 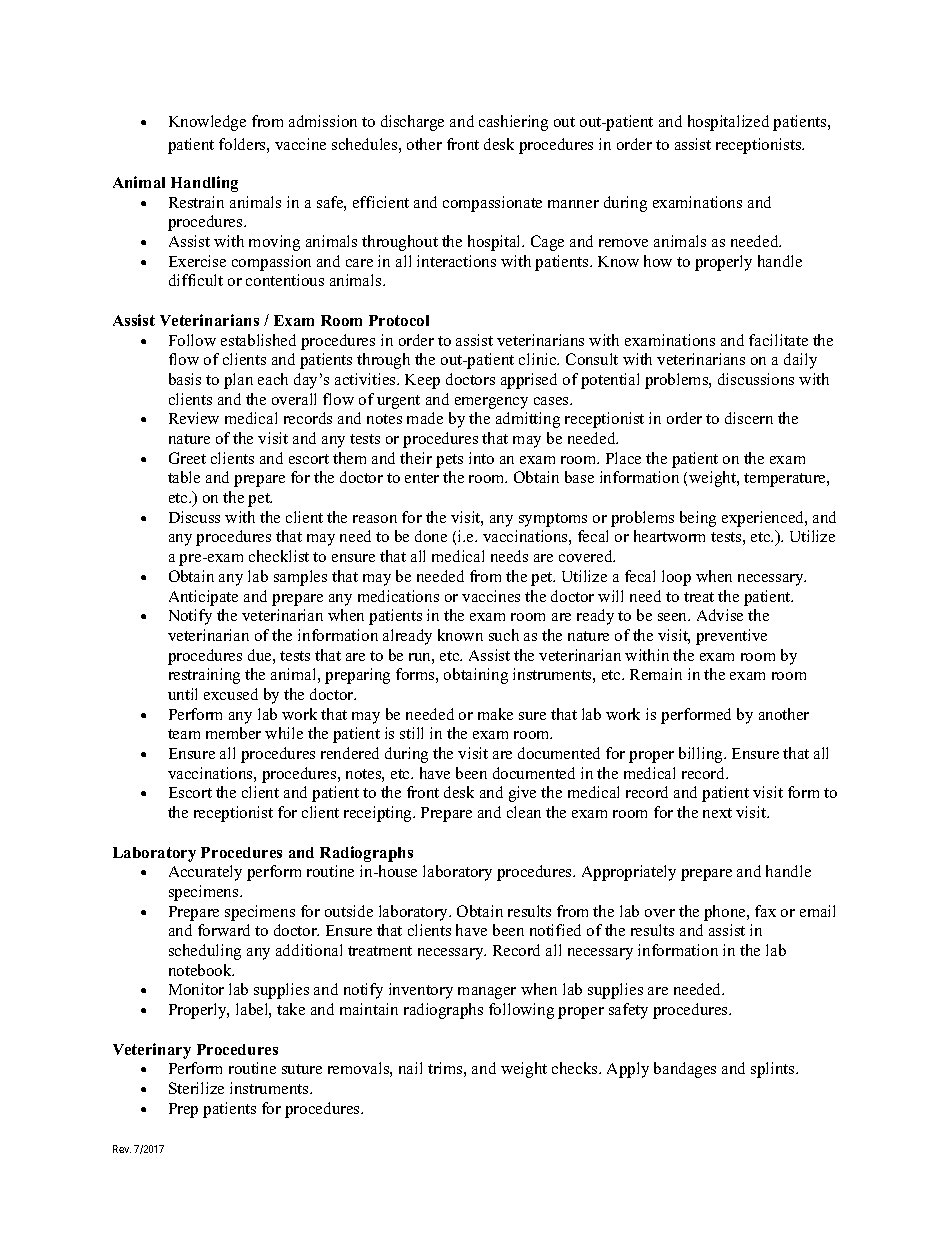 I want to click on into, so click(x=481, y=458).
